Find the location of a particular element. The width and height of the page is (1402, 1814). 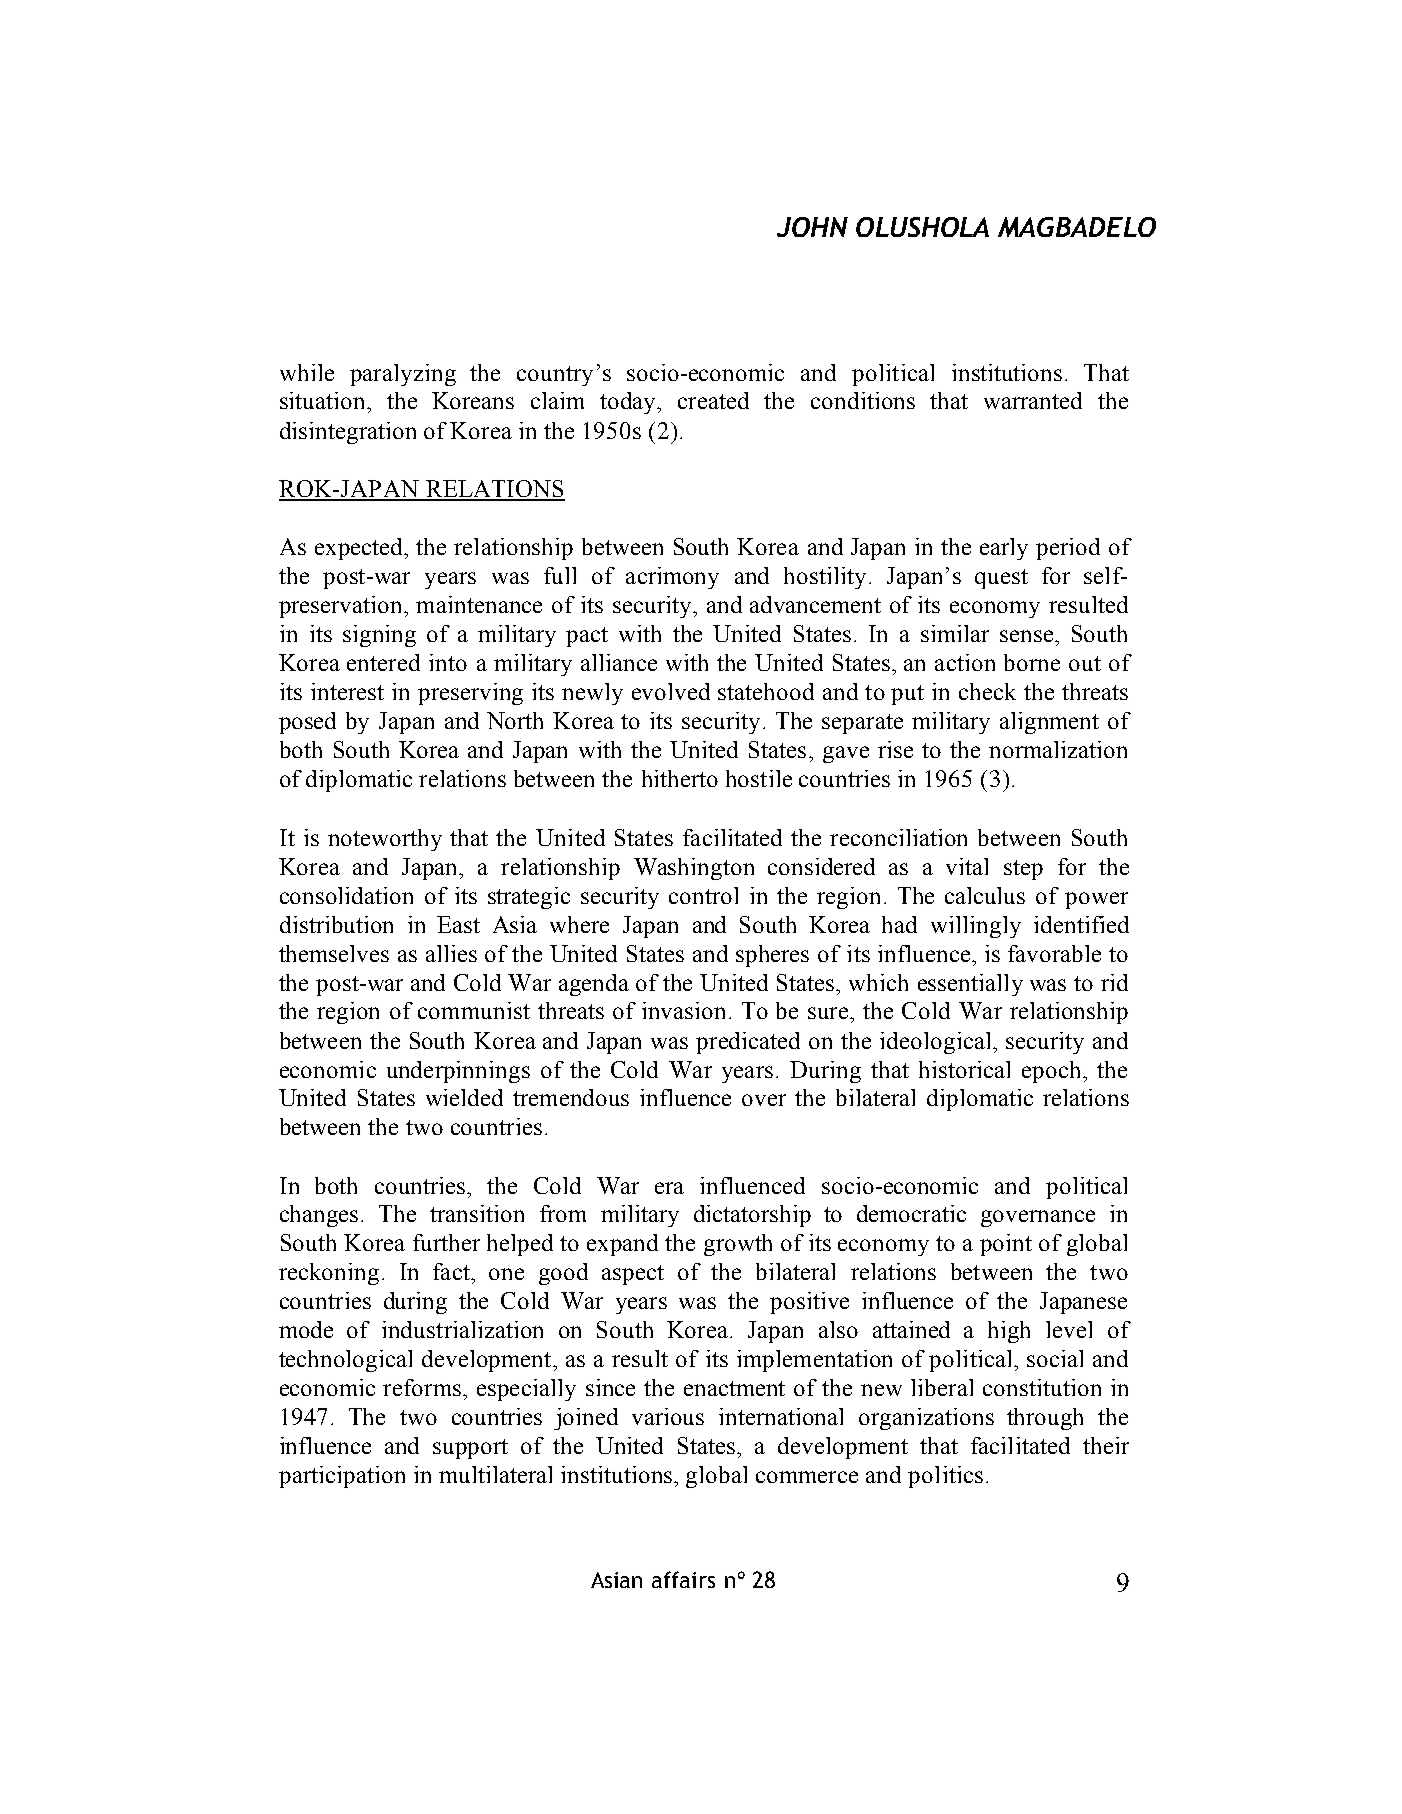

check is located at coordinates (987, 691).
